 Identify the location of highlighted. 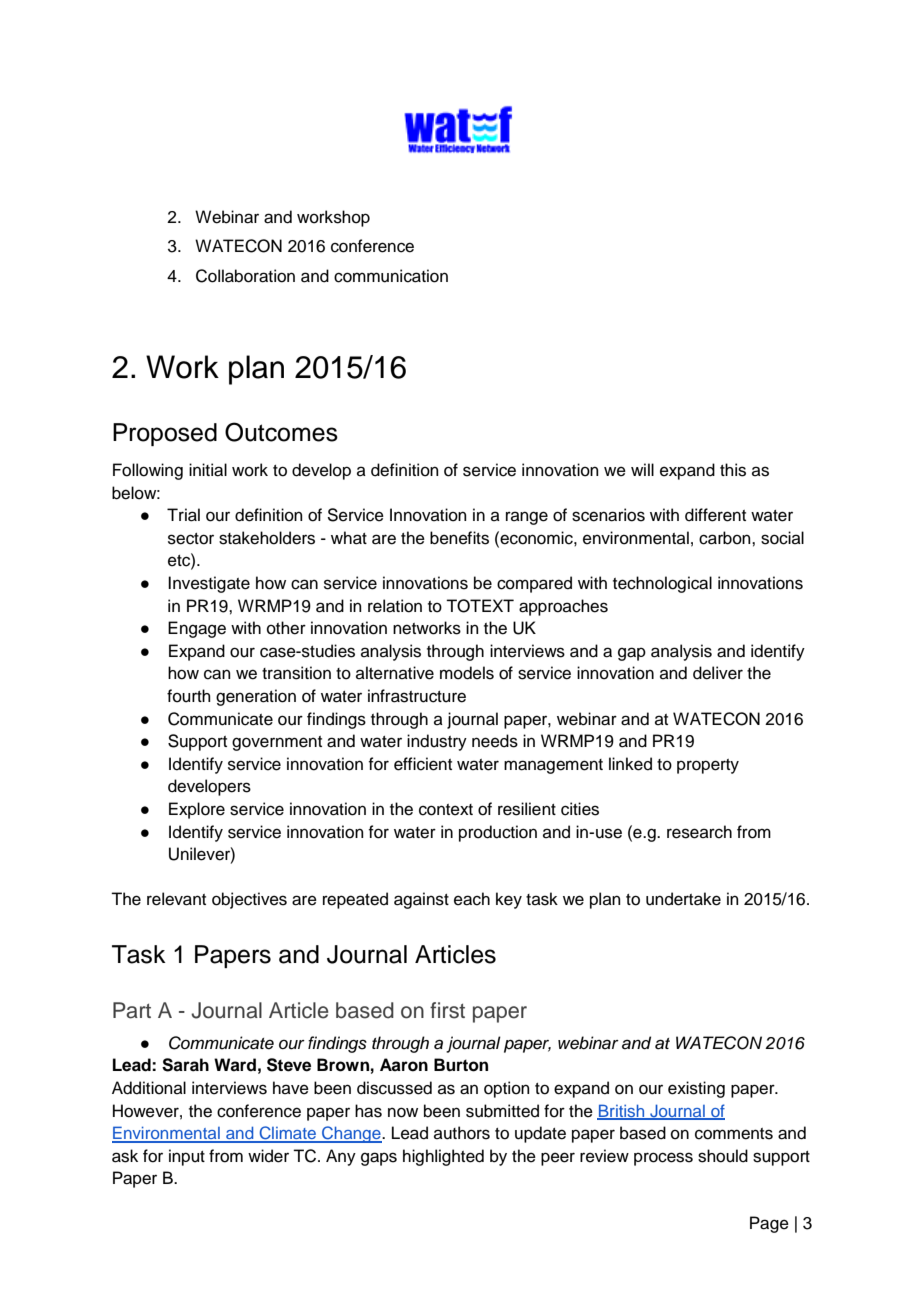
(443, 1157).
